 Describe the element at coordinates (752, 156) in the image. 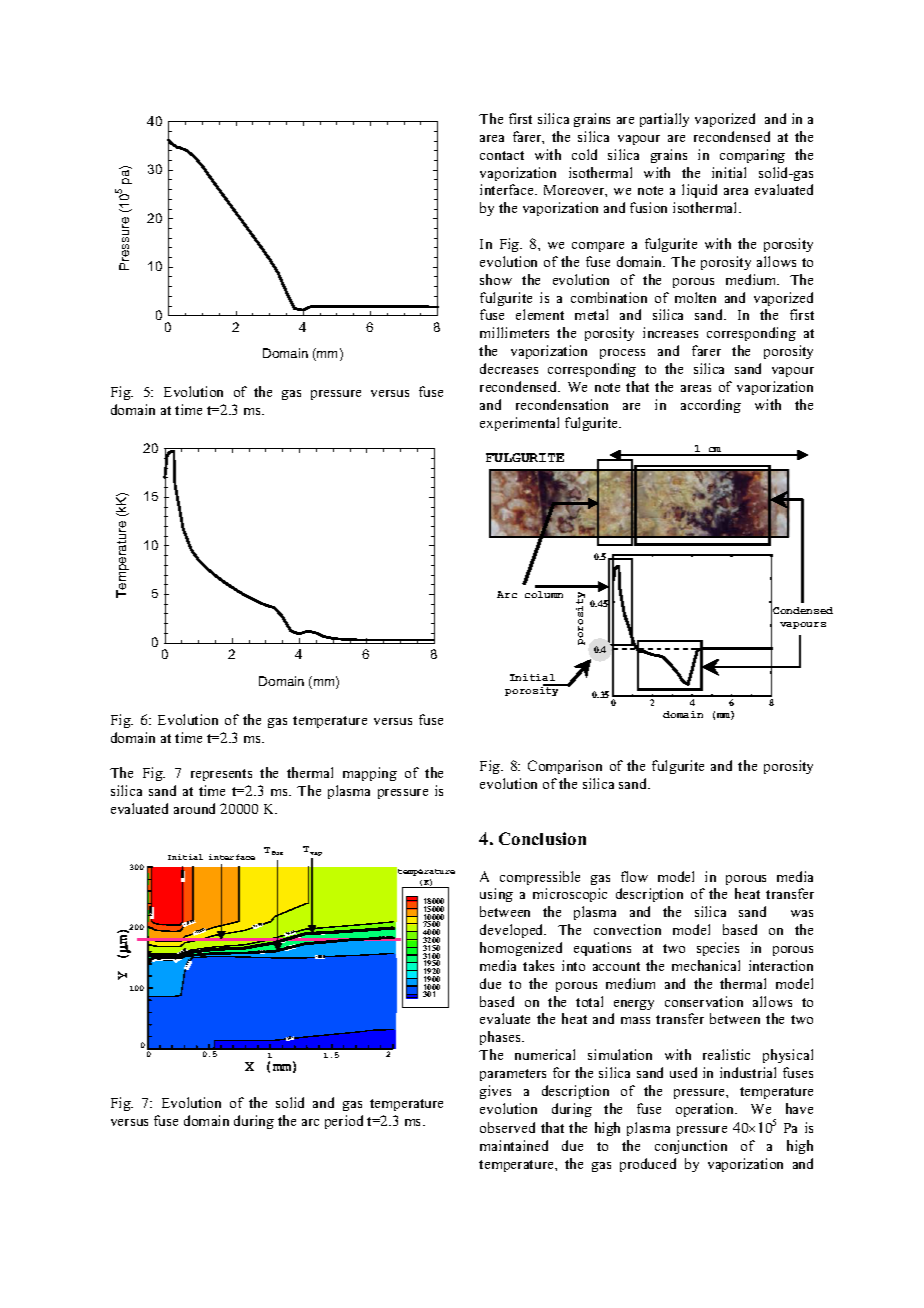

I see `comparing` at that location.
